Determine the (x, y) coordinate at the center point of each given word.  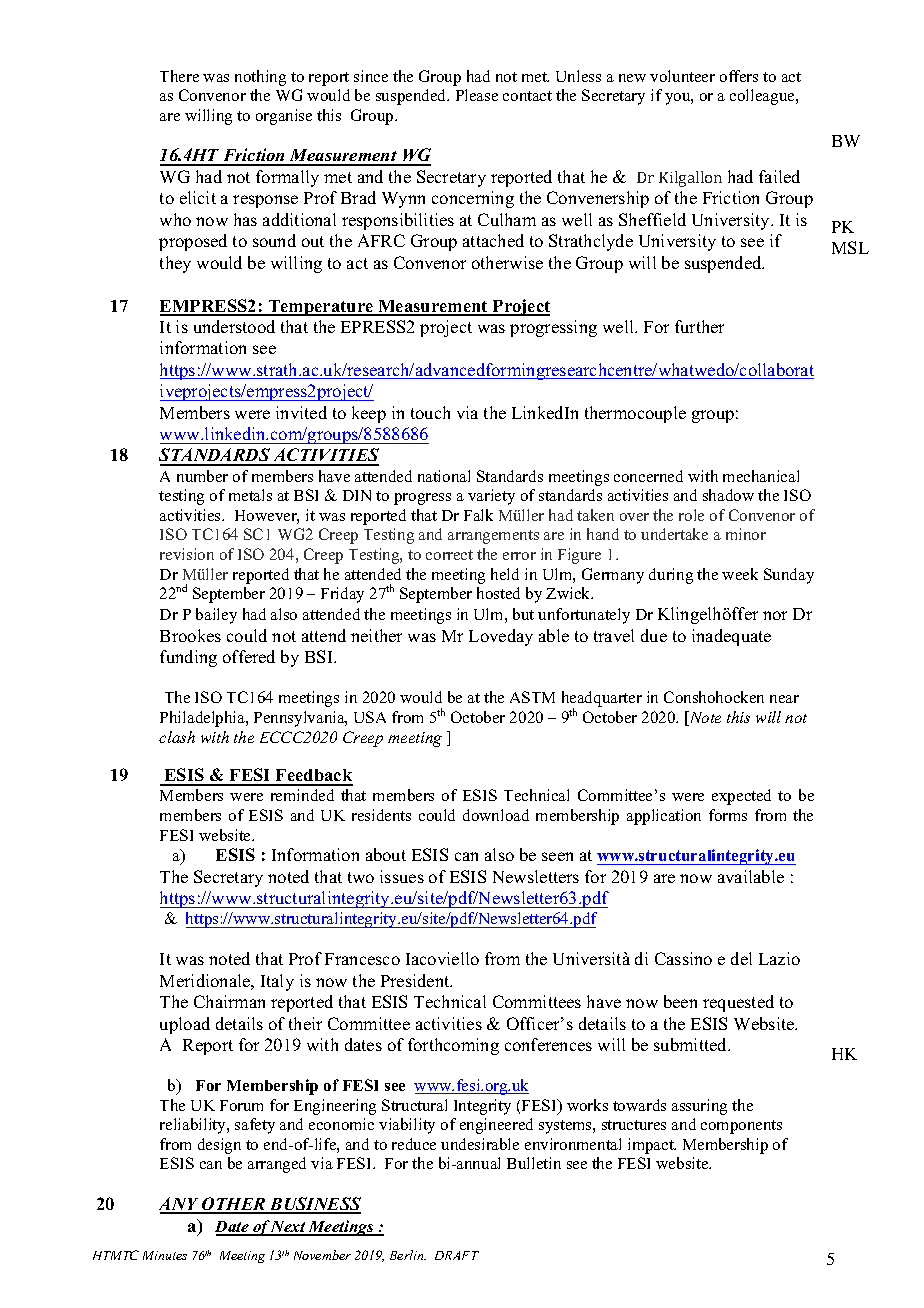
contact (527, 96)
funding (188, 658)
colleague (763, 97)
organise (284, 117)
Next (289, 1228)
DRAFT (457, 1255)
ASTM (532, 697)
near (784, 699)
